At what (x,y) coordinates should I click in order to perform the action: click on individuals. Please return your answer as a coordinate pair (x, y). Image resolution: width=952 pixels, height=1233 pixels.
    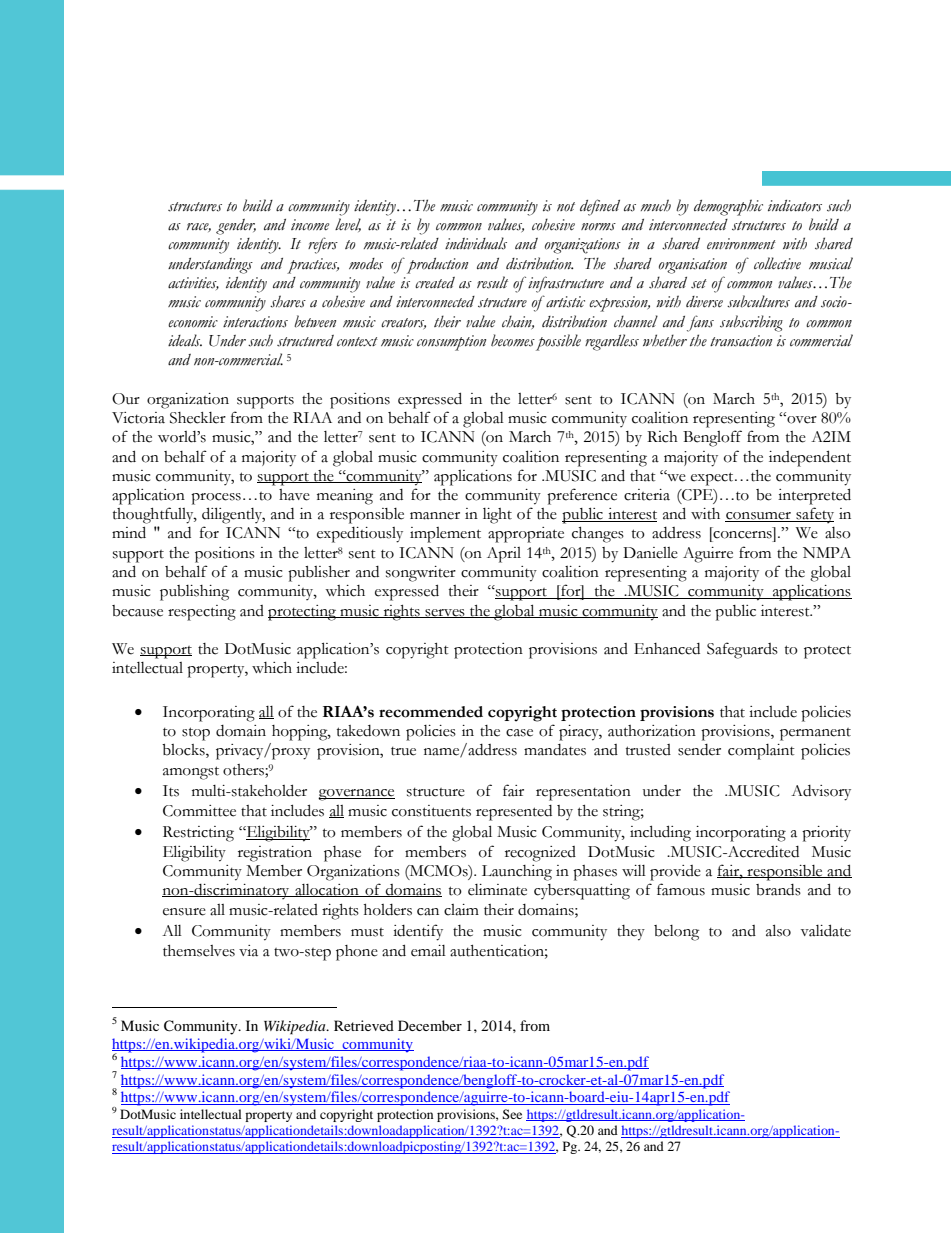
    Looking at the image, I should click on (476, 243).
